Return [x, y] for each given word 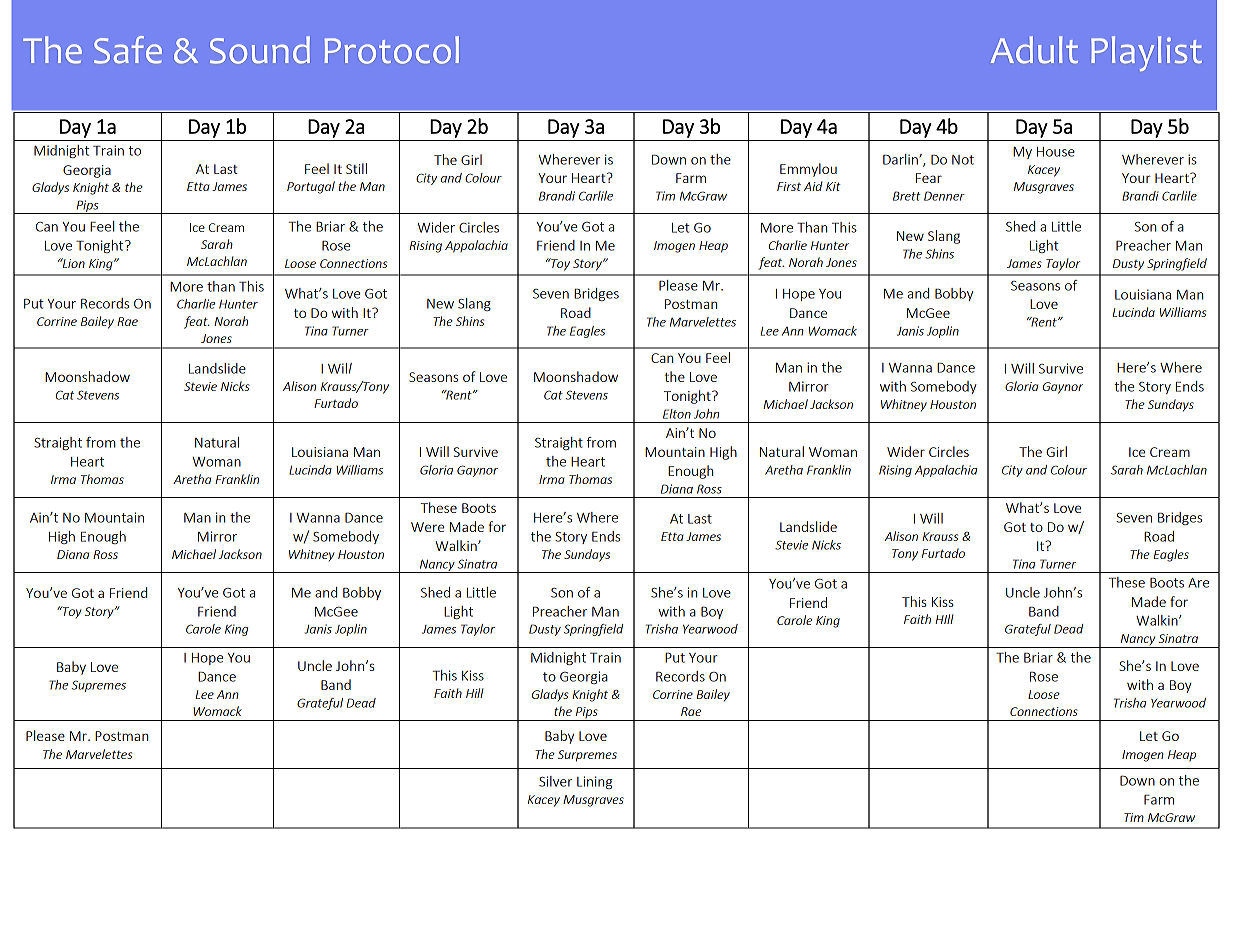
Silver [555, 781]
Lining [594, 782]
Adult [1034, 49]
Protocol [392, 50]
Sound [260, 50]
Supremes [98, 686]
